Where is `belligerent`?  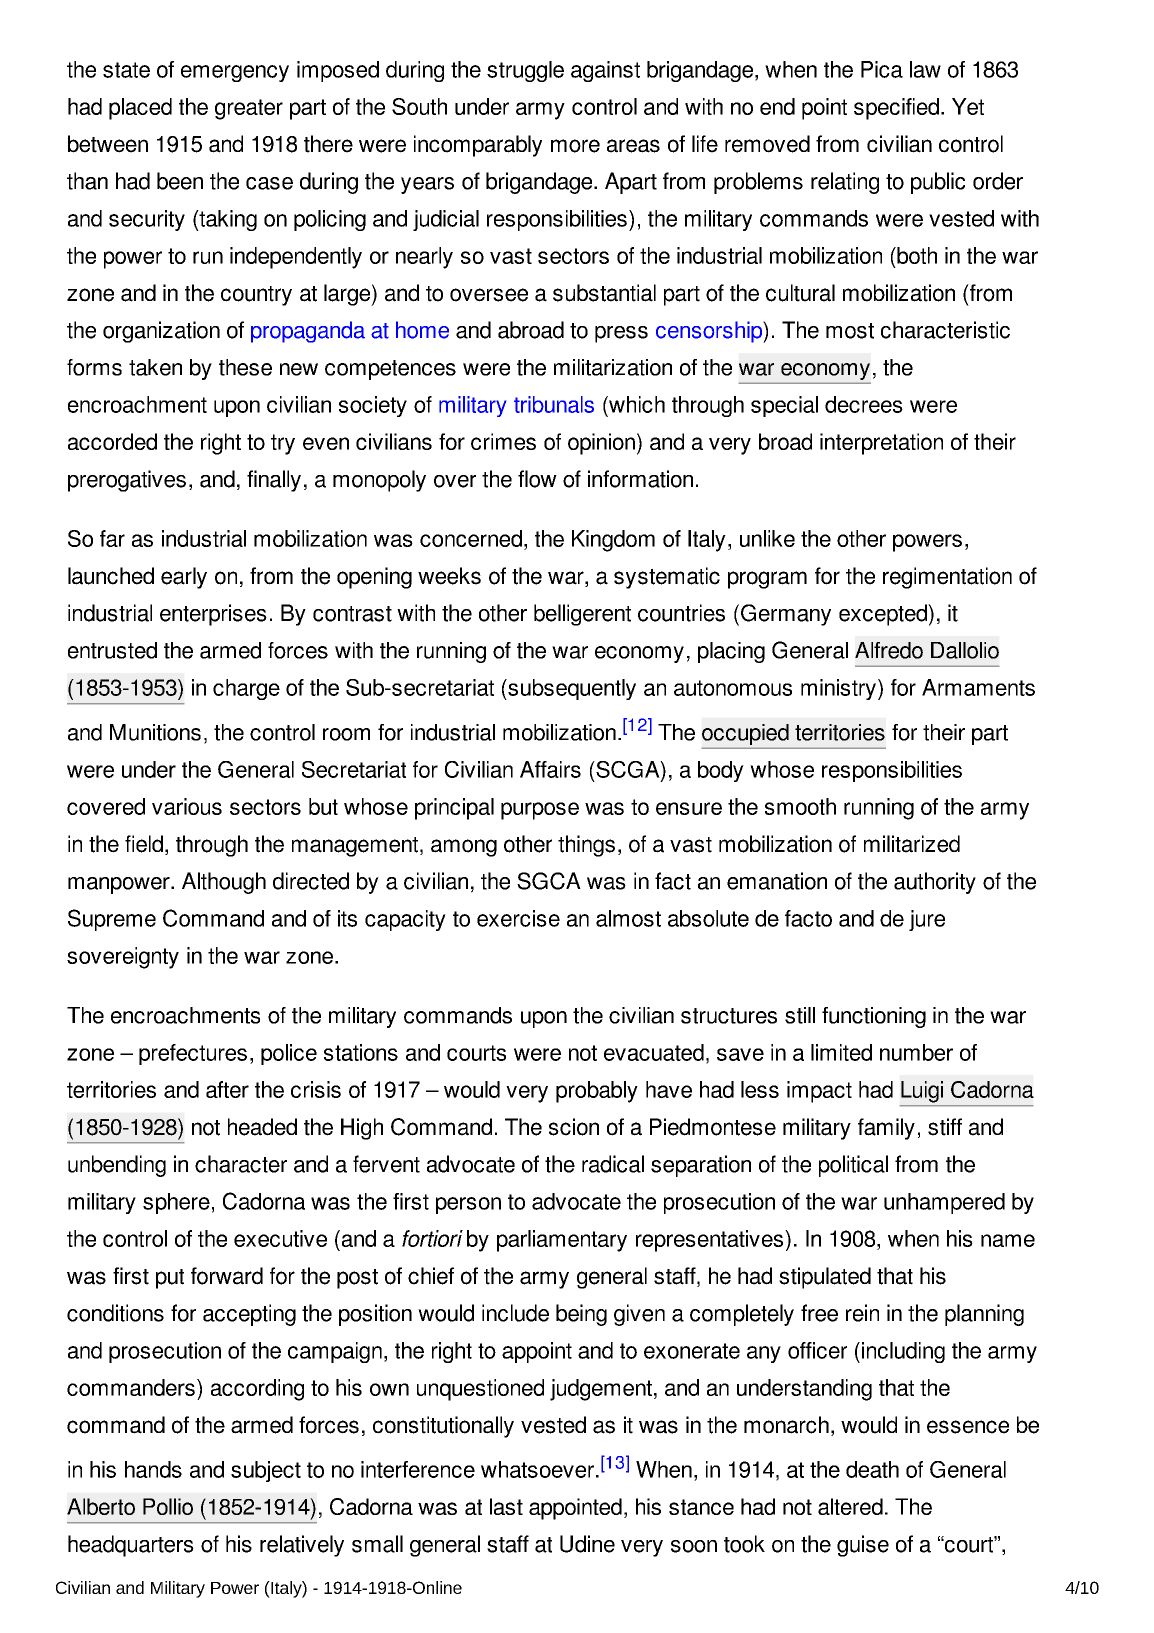
belligerent is located at coordinates (582, 615).
